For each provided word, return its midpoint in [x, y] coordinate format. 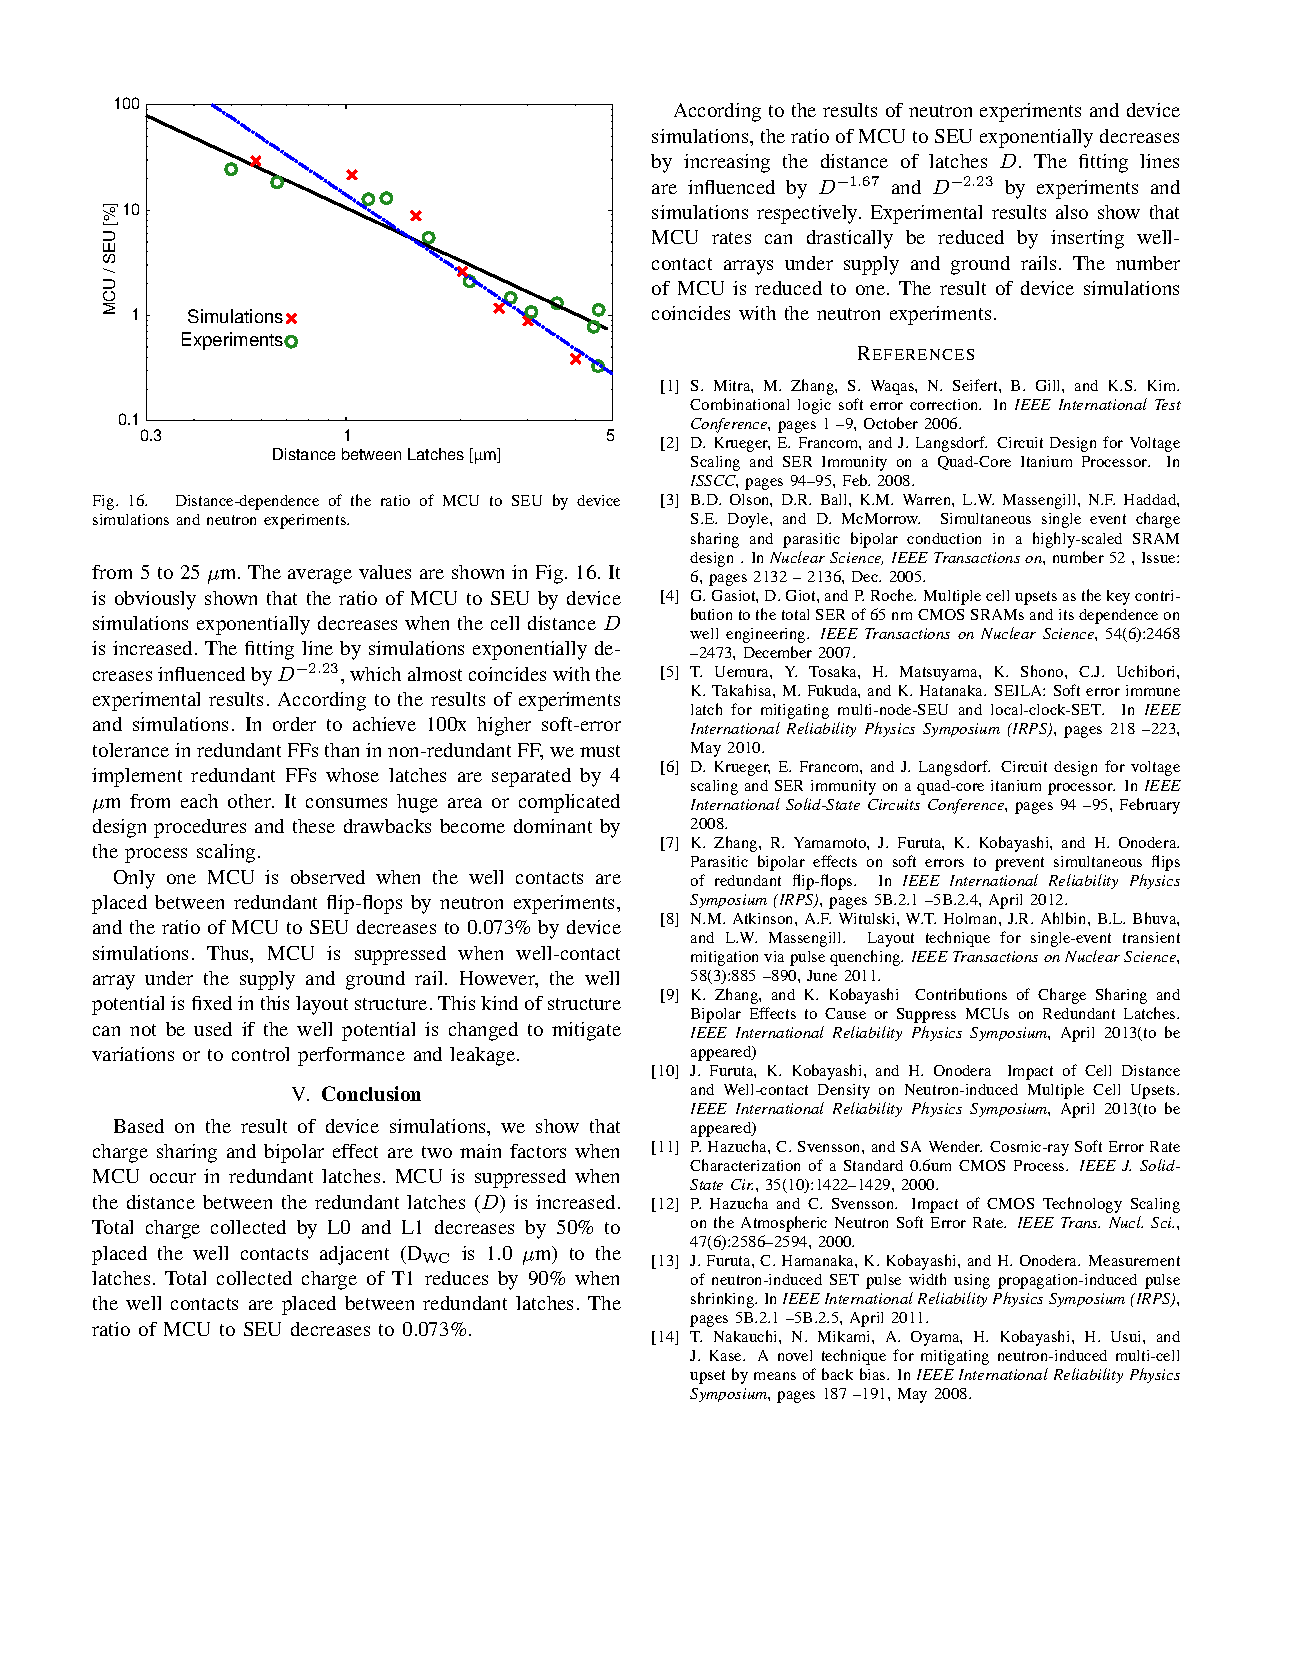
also [1072, 212]
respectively [809, 214]
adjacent [354, 1255]
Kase [727, 1355]
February [1150, 806]
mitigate [586, 1031]
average [320, 576]
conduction [944, 538]
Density [844, 1091]
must [600, 751]
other [251, 801]
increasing [727, 163]
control [260, 1054]
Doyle [749, 520]
